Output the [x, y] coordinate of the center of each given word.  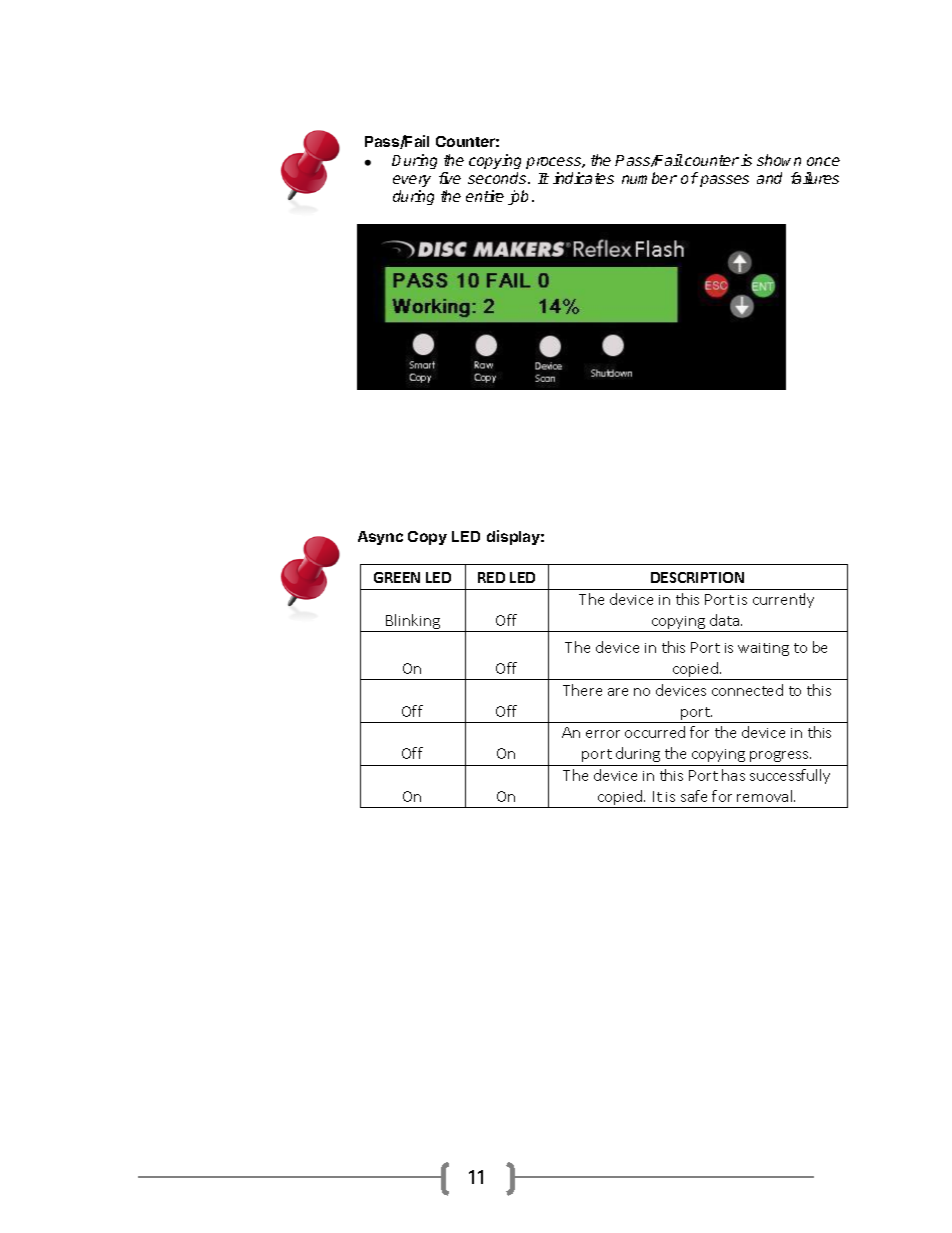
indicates [583, 178]
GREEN [397, 577]
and [769, 178]
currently [783, 600]
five [450, 178]
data [724, 620]
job [518, 197]
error [603, 734]
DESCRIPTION [697, 577]
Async [380, 538]
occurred [655, 732]
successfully [790, 776]
